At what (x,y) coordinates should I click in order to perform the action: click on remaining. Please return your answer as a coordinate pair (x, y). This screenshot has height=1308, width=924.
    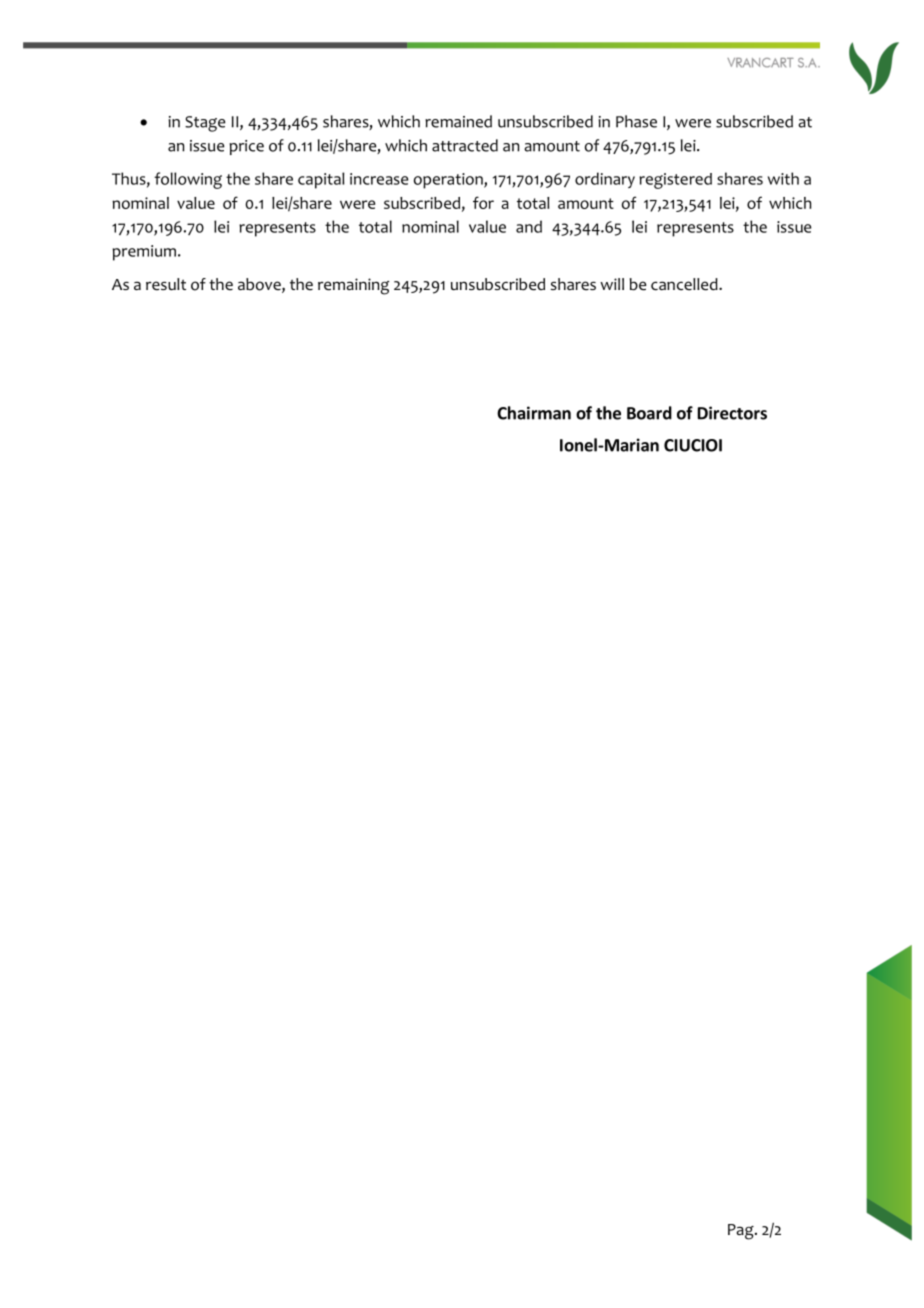
    Looking at the image, I should click on (353, 286).
